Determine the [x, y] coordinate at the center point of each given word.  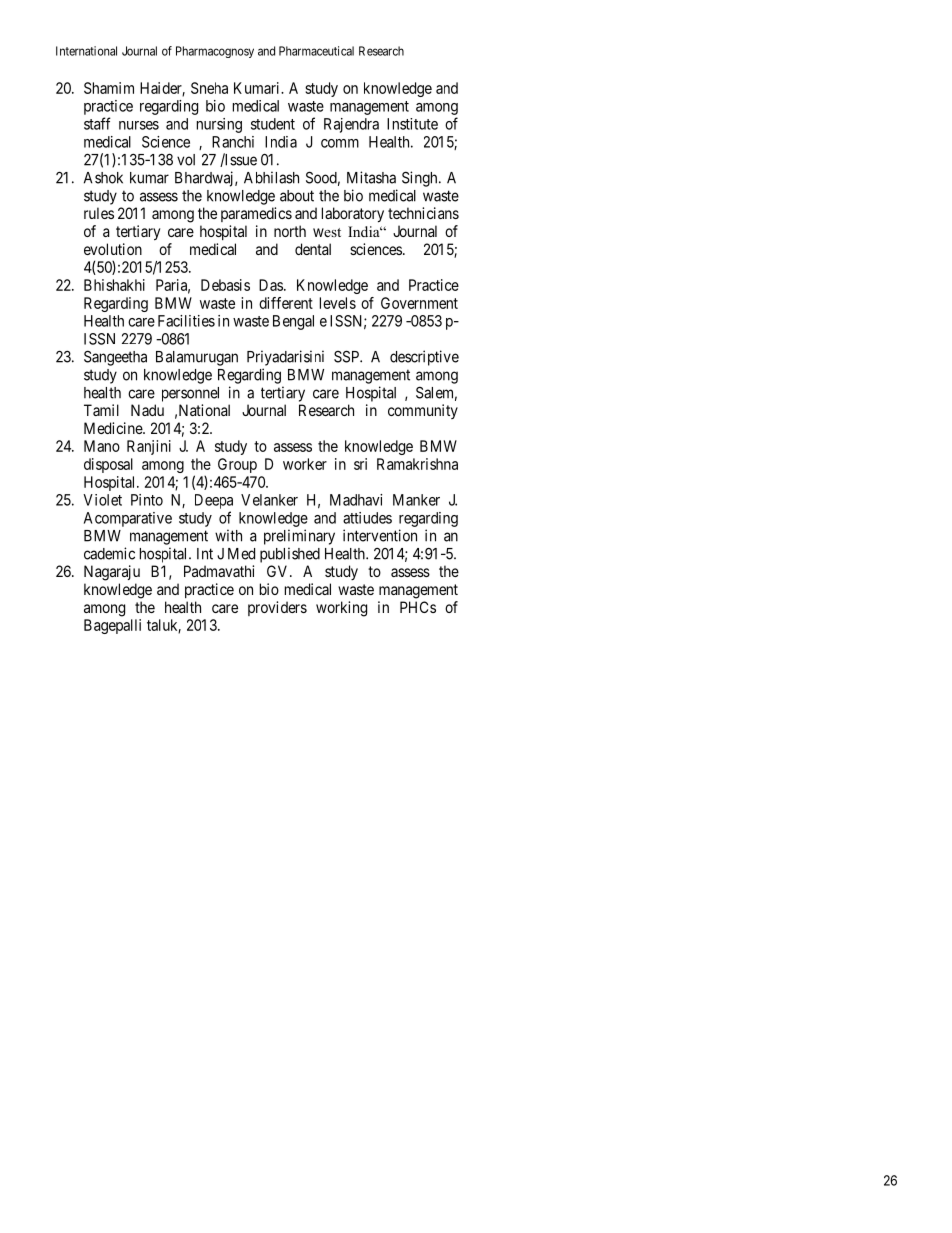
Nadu [147, 410]
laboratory [353, 215]
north [290, 231]
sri [360, 464]
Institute [412, 124]
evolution [113, 249]
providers [277, 608]
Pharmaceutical [316, 51]
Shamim [109, 88]
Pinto [147, 500]
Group [237, 465]
